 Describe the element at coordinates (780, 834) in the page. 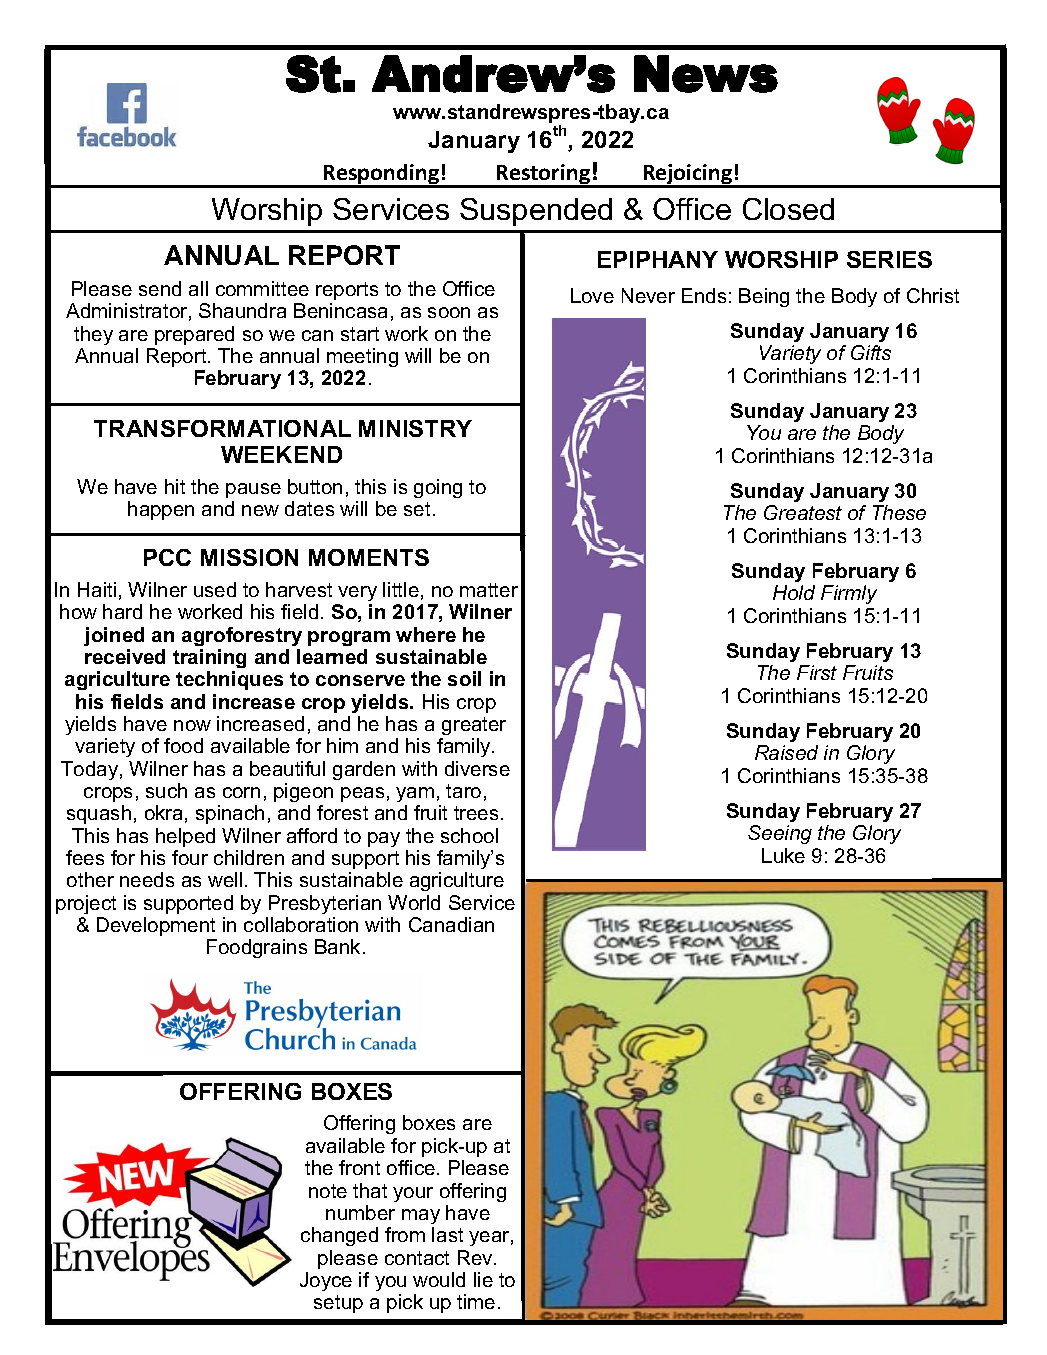

I see `Seeing` at that location.
